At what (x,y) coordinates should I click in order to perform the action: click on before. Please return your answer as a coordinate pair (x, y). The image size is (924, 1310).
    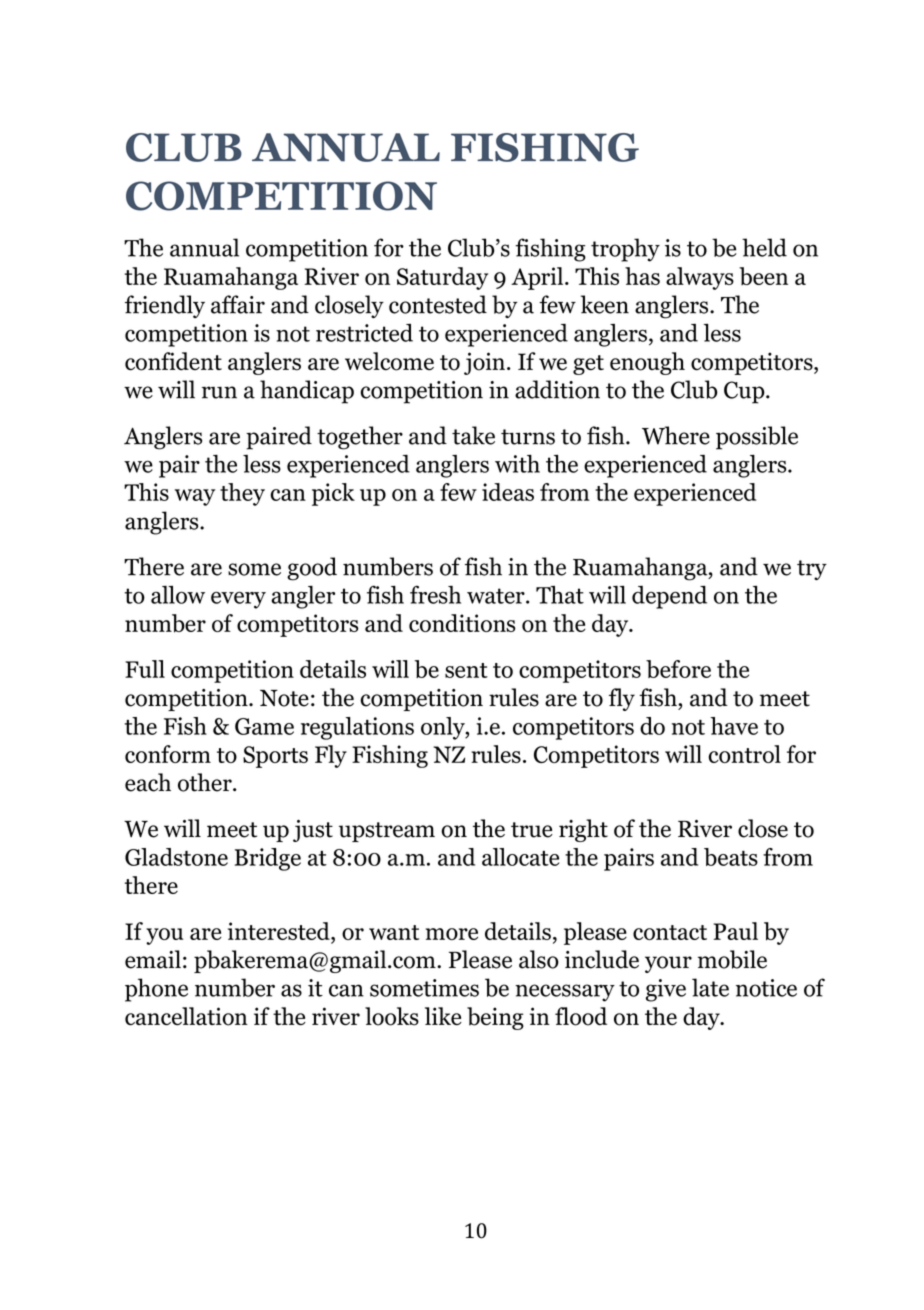
    Looking at the image, I should click on (678, 669).
